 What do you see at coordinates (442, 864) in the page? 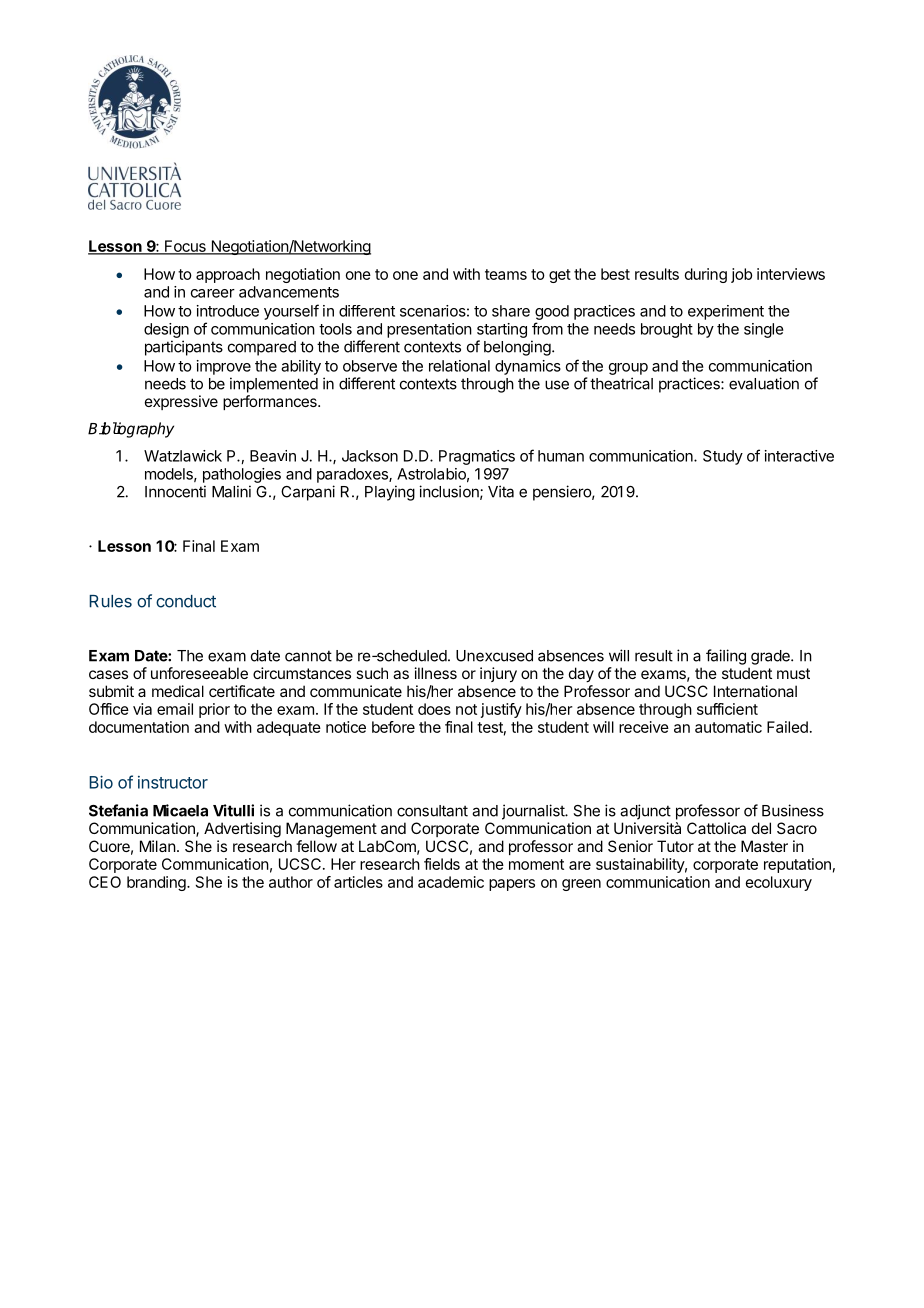
I see `fields` at bounding box center [442, 864].
